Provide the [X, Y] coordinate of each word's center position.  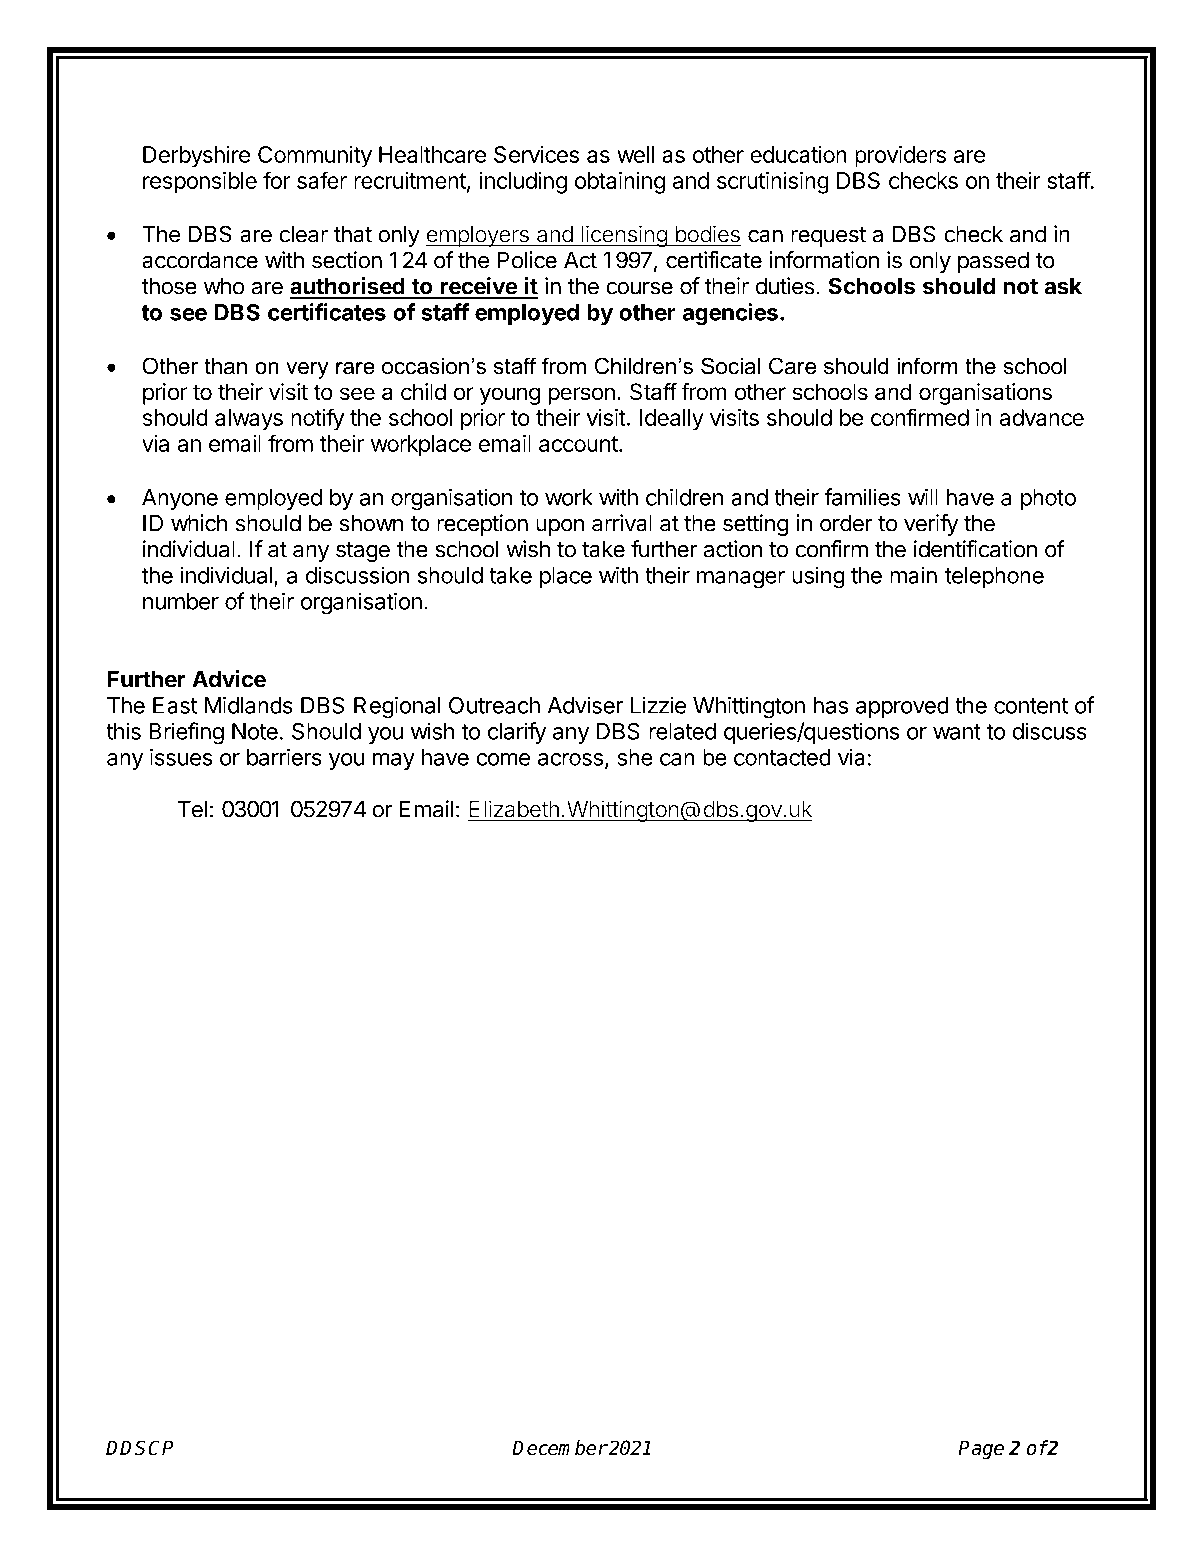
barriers [284, 757]
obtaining [620, 183]
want [957, 732]
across [570, 759]
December [559, 1448]
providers [900, 157]
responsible [200, 183]
